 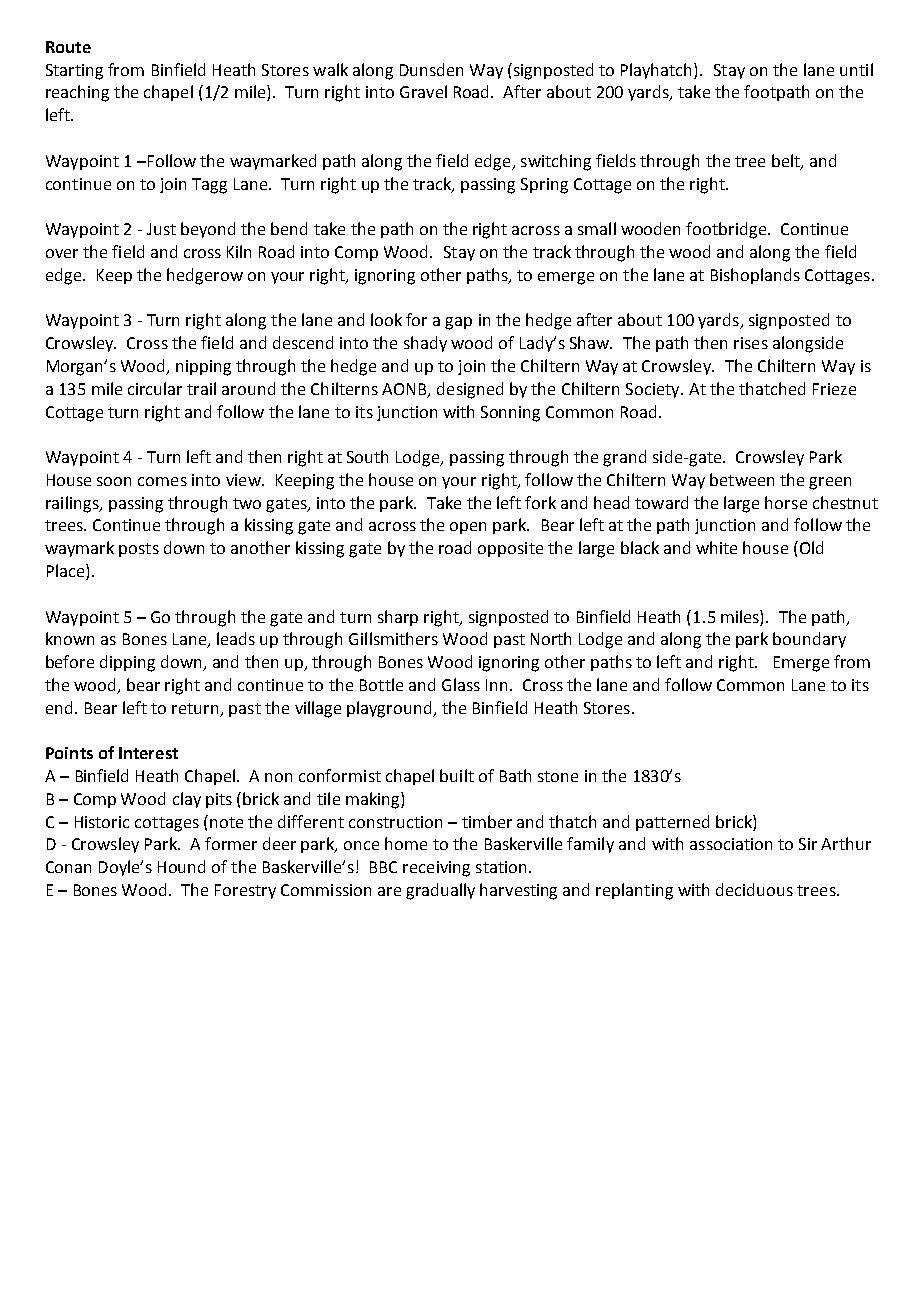 What do you see at coordinates (436, 869) in the page?
I see `receiving` at bounding box center [436, 869].
